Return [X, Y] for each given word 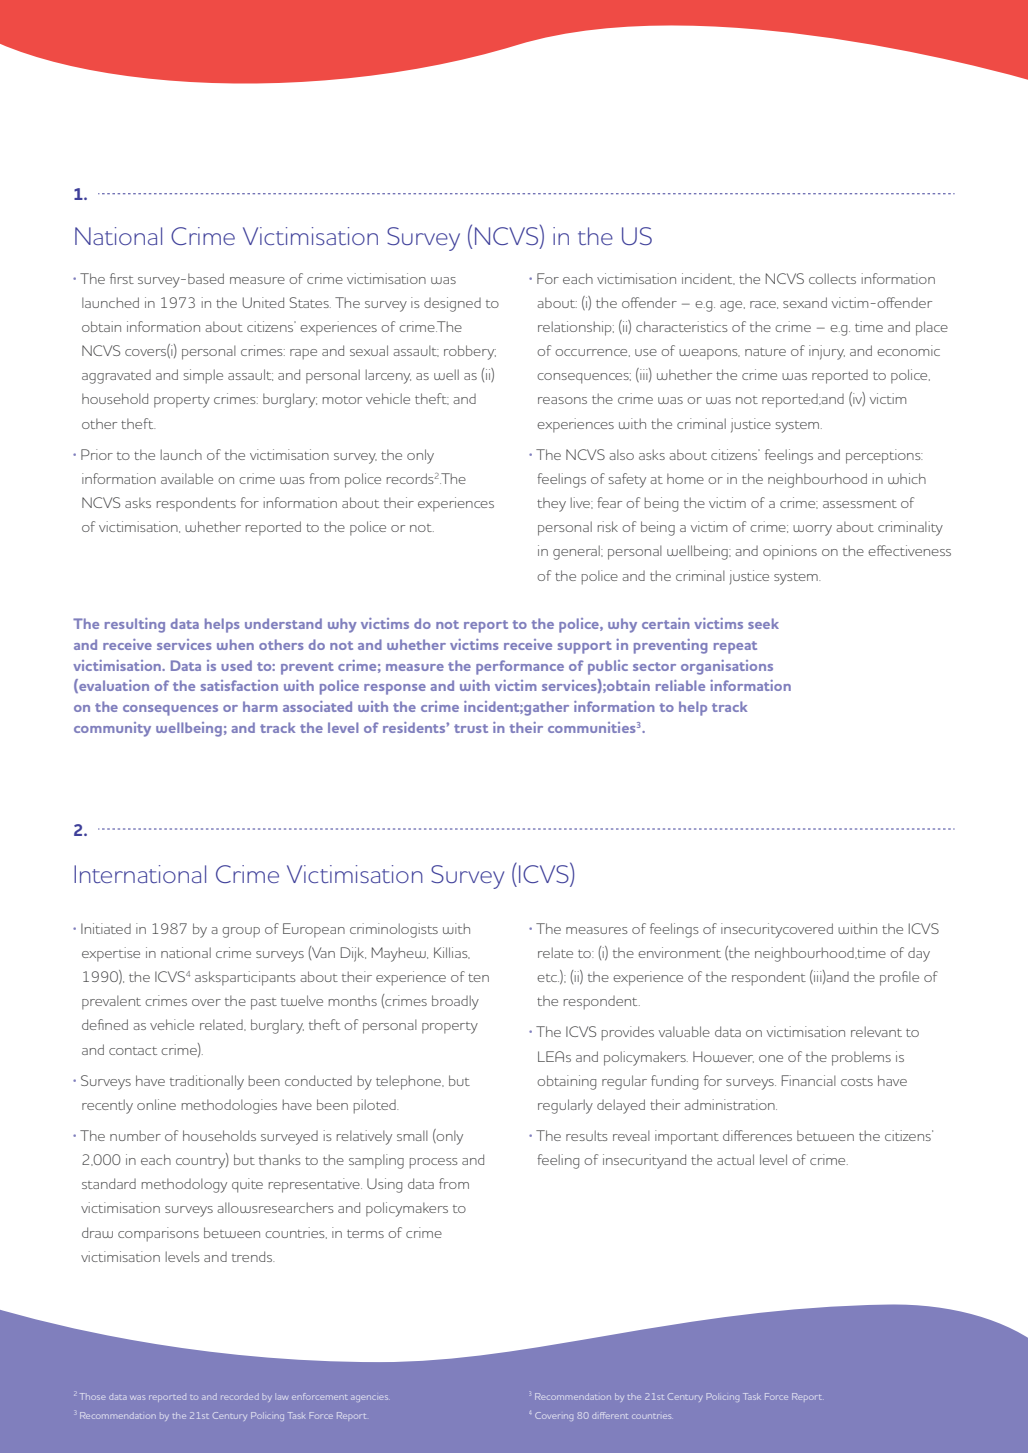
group [241, 932]
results [587, 1135]
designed [452, 304]
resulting [135, 625]
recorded [240, 1396]
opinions [790, 552]
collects [832, 278]
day [919, 955]
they [551, 504]
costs [857, 1082]
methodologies [229, 1106]
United [263, 302]
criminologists [394, 930]
